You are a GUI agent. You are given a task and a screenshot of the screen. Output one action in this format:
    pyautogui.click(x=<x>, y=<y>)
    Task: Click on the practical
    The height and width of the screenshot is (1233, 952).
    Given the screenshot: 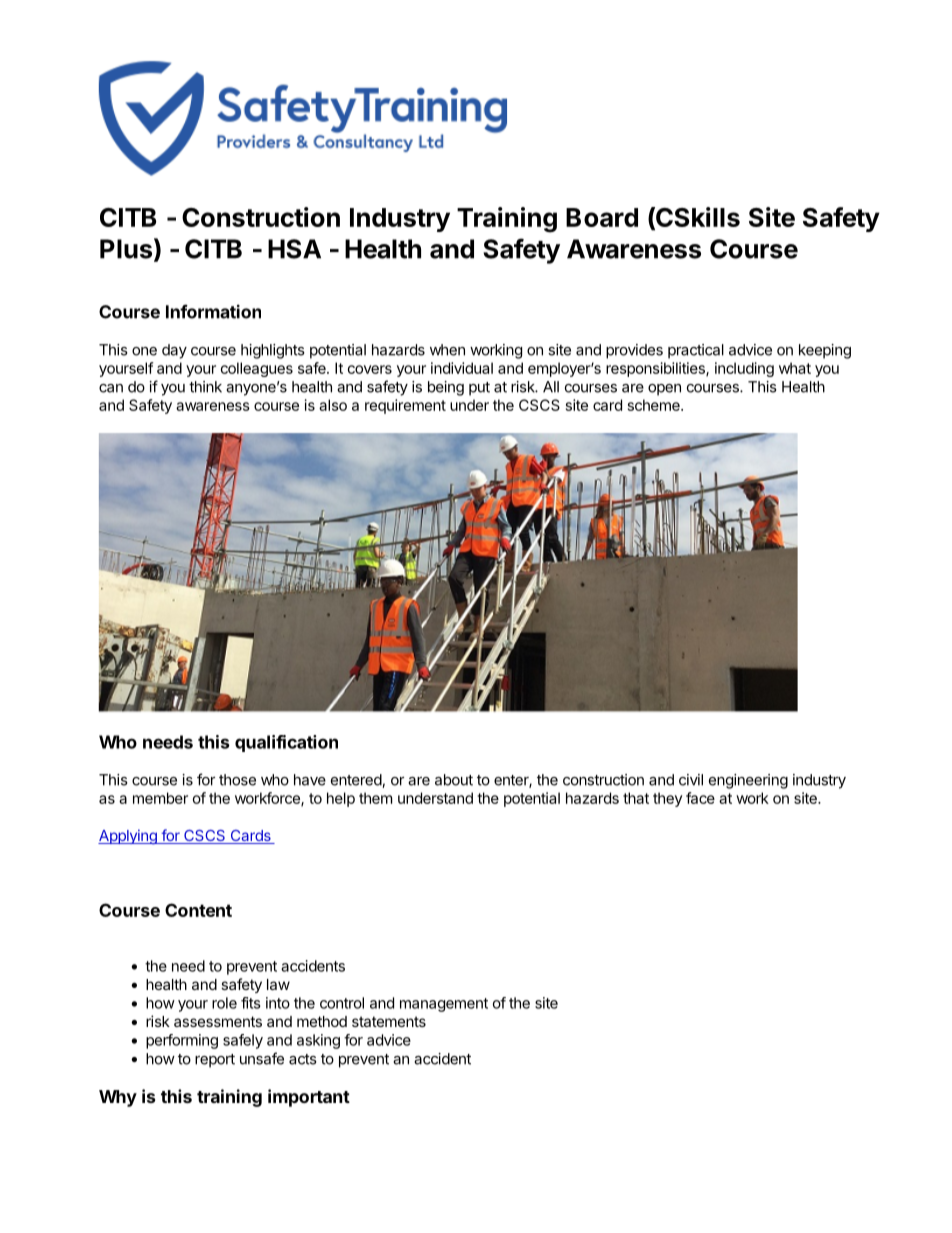 What is the action you would take?
    pyautogui.click(x=696, y=351)
